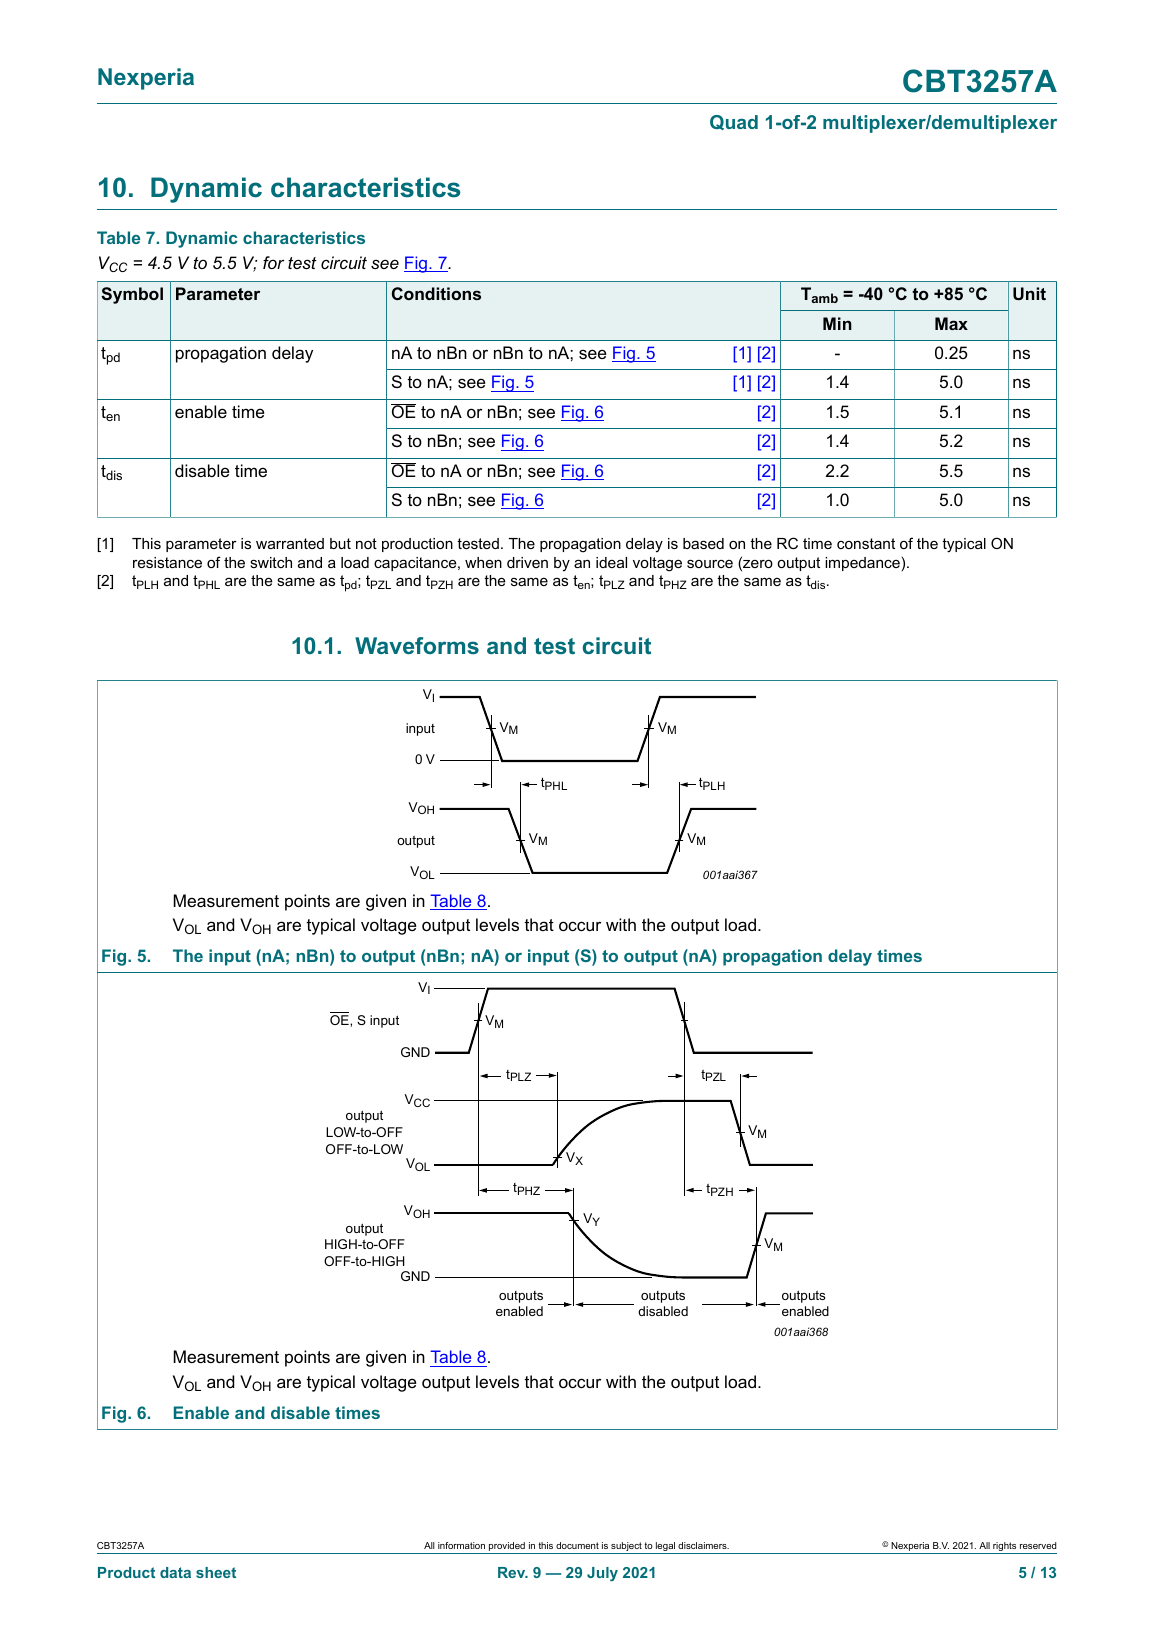 The height and width of the image is (1632, 1154). I want to click on warranted, so click(290, 543).
